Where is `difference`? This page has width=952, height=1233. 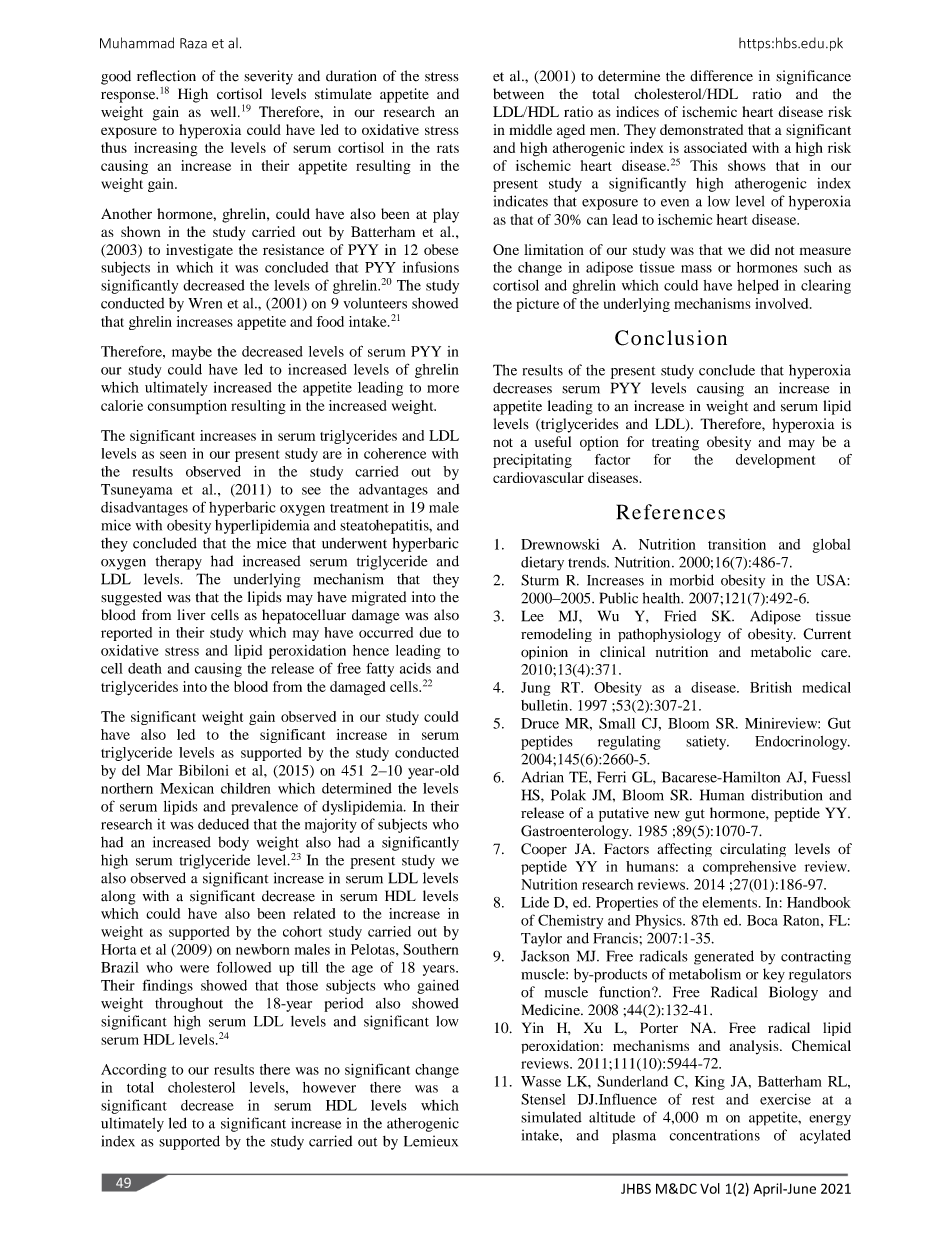 difference is located at coordinates (721, 76).
